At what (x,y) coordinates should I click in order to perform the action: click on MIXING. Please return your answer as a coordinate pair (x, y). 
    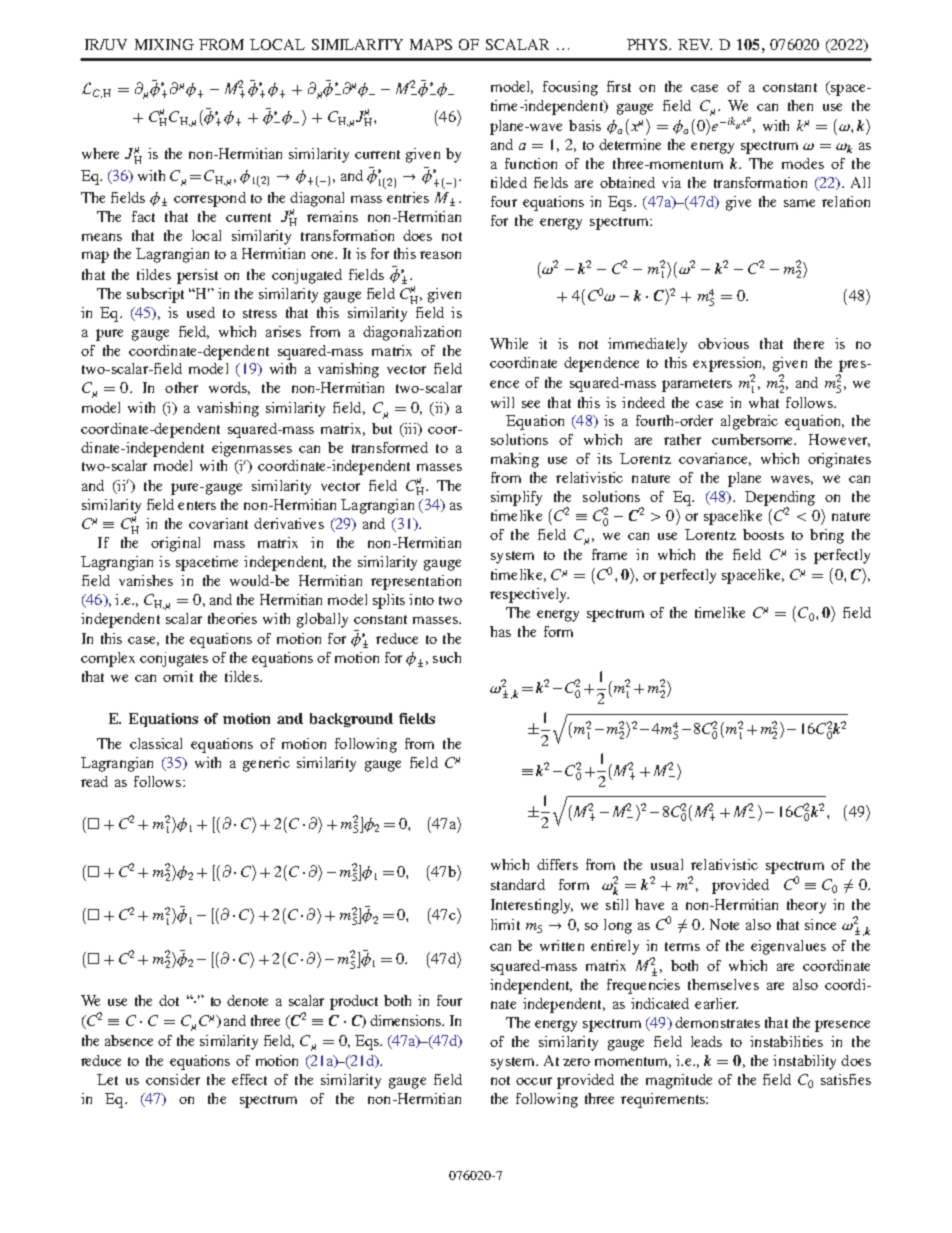
    Looking at the image, I should click on (164, 44).
